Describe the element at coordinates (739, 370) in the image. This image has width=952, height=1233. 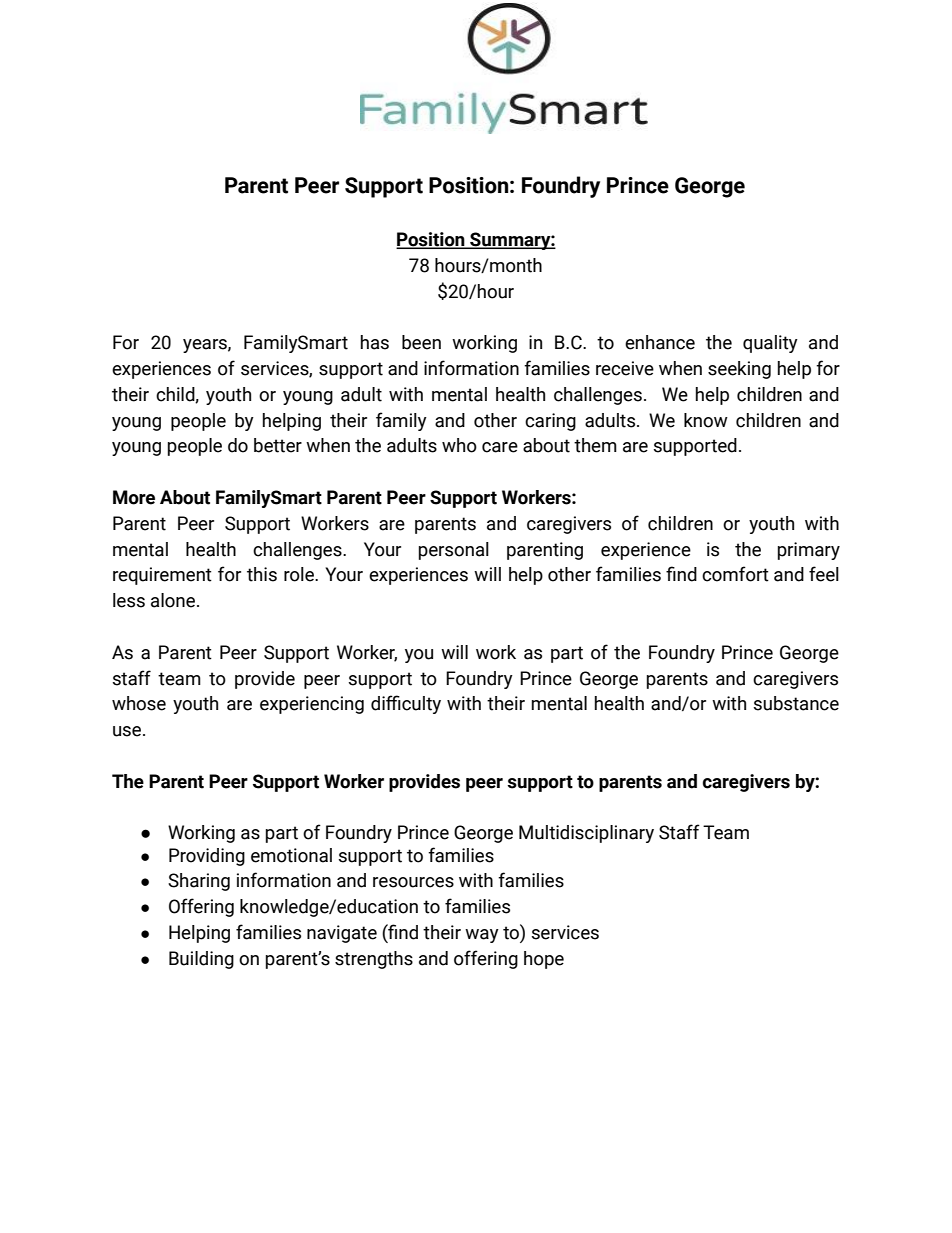
I see `seeking` at that location.
